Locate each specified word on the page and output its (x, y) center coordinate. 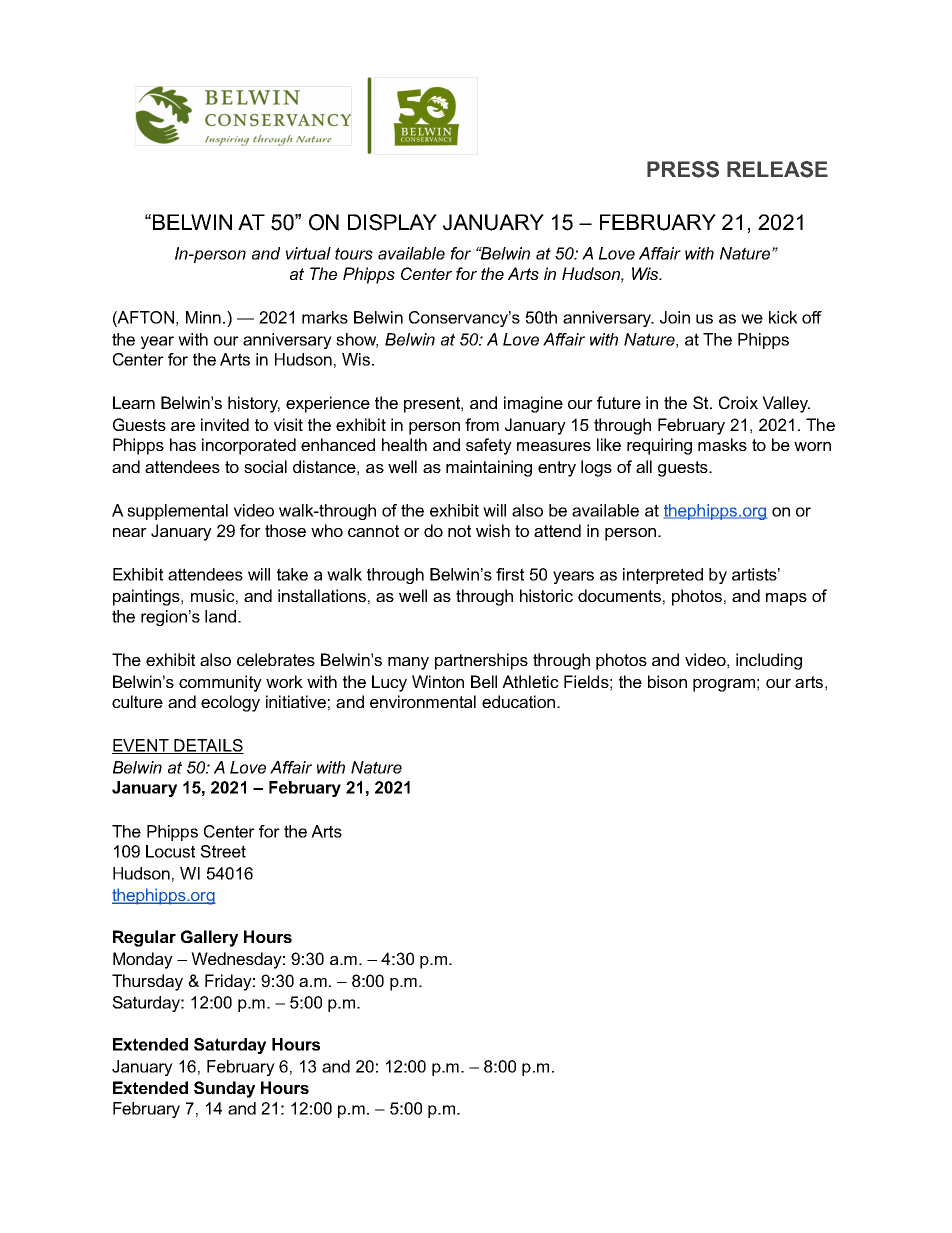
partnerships (481, 661)
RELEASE (777, 169)
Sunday (224, 1089)
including (769, 661)
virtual (308, 253)
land (220, 616)
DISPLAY (392, 222)
